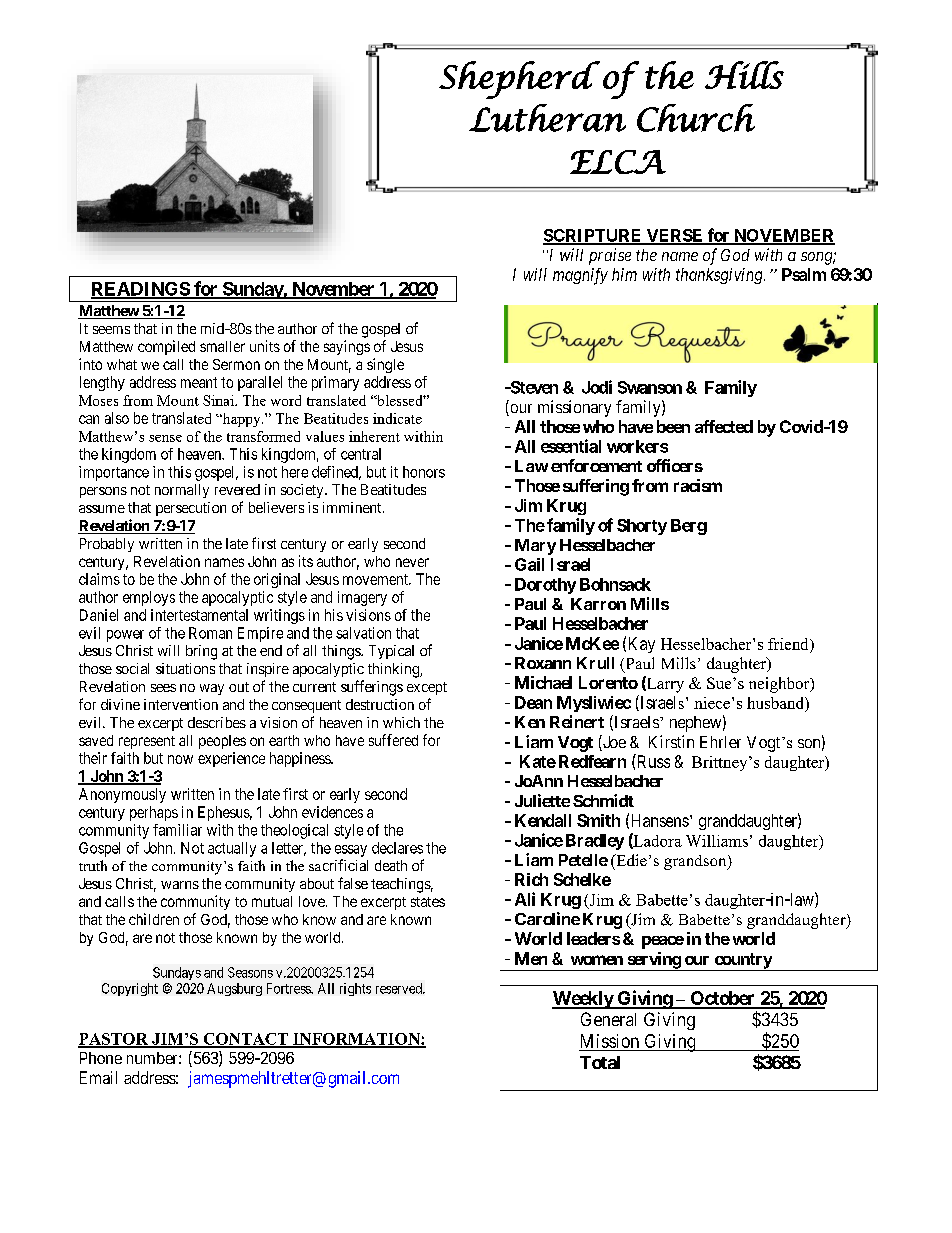 This document has width=952, height=1233. Describe the element at coordinates (547, 118) in the document. I see `Lutheran` at that location.
